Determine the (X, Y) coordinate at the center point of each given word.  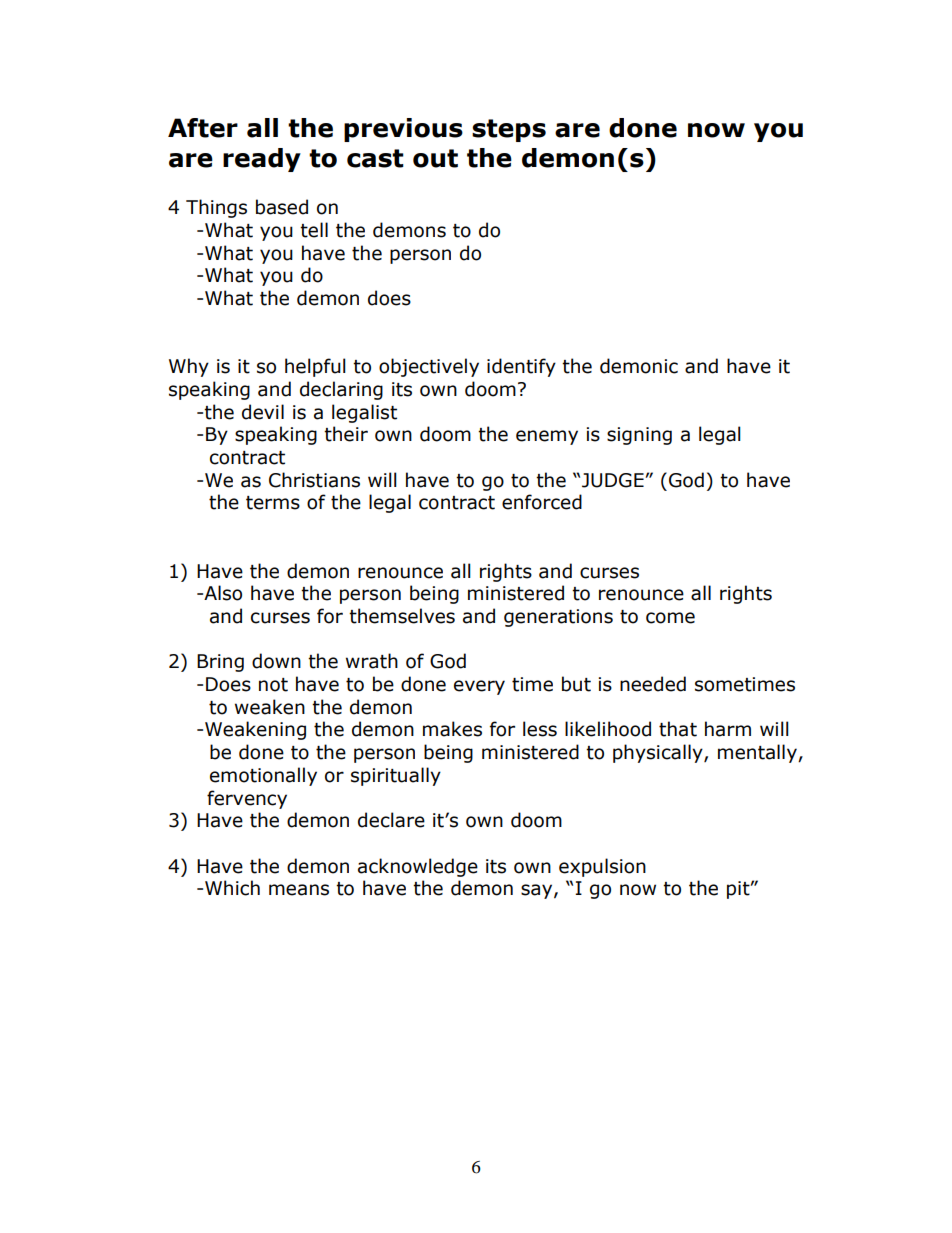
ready (262, 160)
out (435, 158)
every (479, 687)
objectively (429, 367)
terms (273, 503)
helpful (315, 367)
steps (509, 130)
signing (639, 436)
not (273, 685)
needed (653, 684)
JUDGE (614, 480)
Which (232, 888)
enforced (542, 502)
